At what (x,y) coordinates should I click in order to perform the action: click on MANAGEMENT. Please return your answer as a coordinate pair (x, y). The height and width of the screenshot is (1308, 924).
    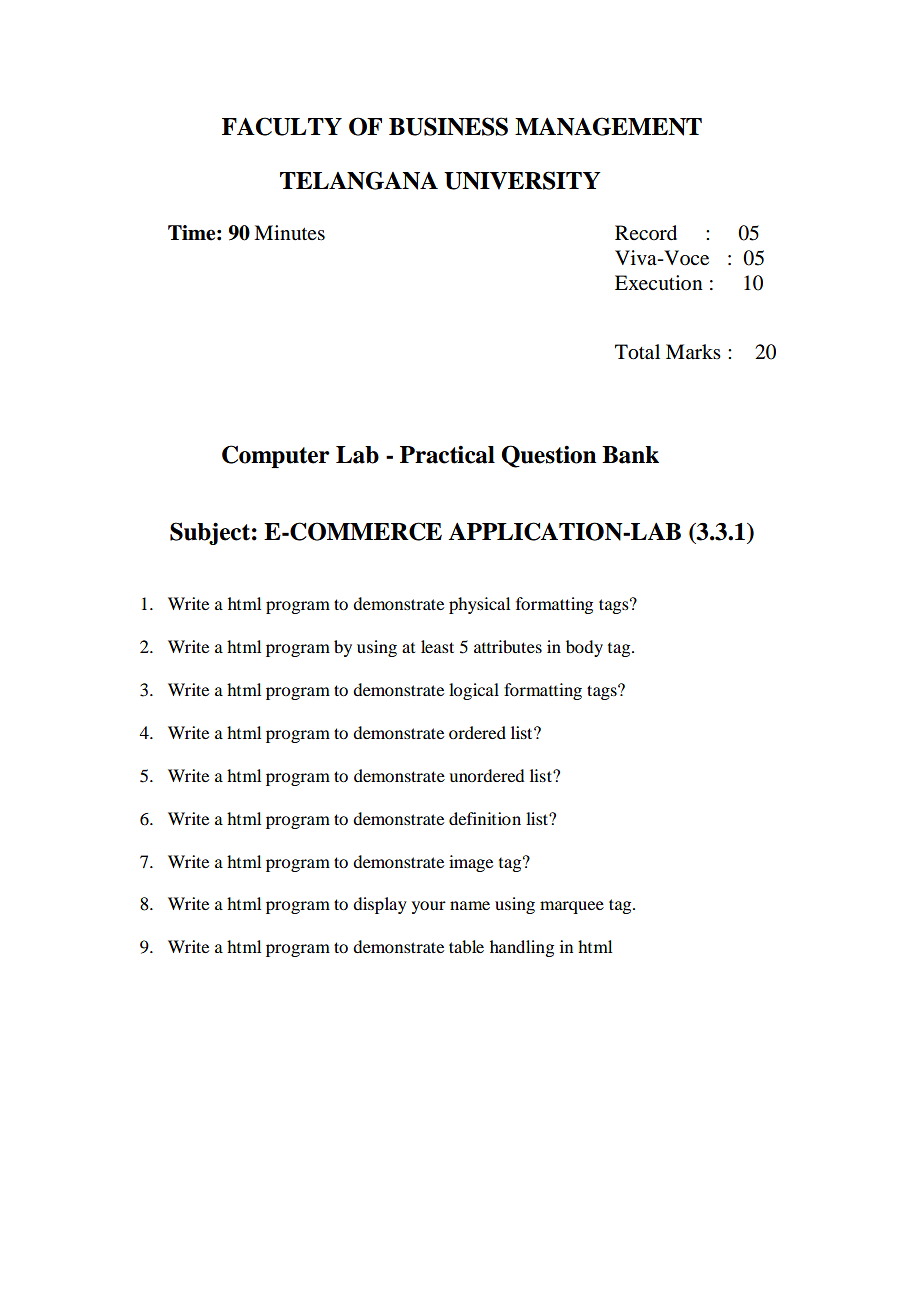
    Looking at the image, I should click on (608, 126).
